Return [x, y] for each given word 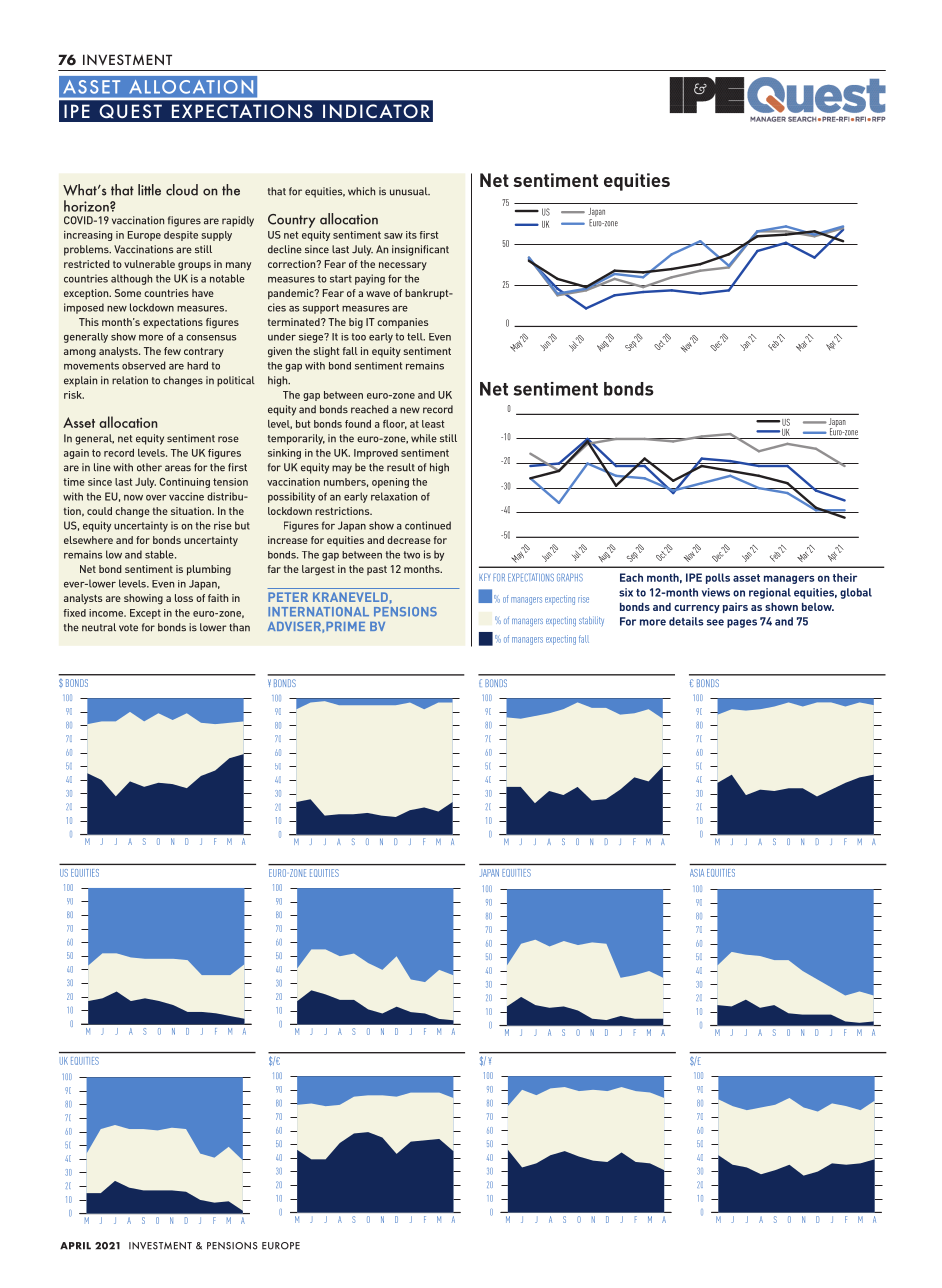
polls [718, 578]
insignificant [420, 250]
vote [128, 628]
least [433, 424]
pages [742, 623]
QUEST [131, 111]
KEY [485, 577]
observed [144, 365]
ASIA [697, 873]
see [715, 622]
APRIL [75, 1246]
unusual [410, 191]
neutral [99, 627]
